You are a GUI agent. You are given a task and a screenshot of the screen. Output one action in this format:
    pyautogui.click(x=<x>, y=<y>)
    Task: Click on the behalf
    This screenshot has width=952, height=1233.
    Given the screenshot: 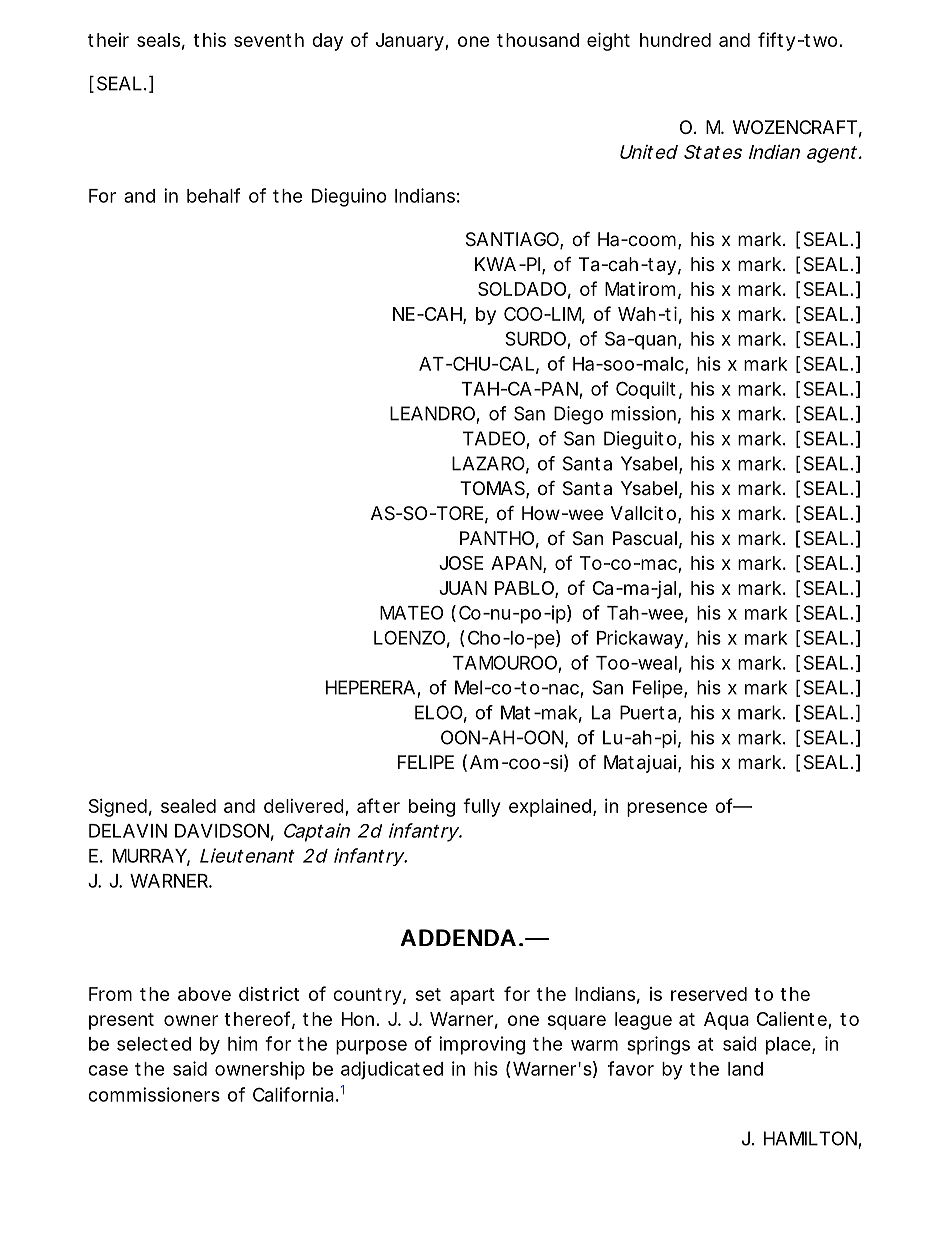 What is the action you would take?
    pyautogui.click(x=213, y=195)
